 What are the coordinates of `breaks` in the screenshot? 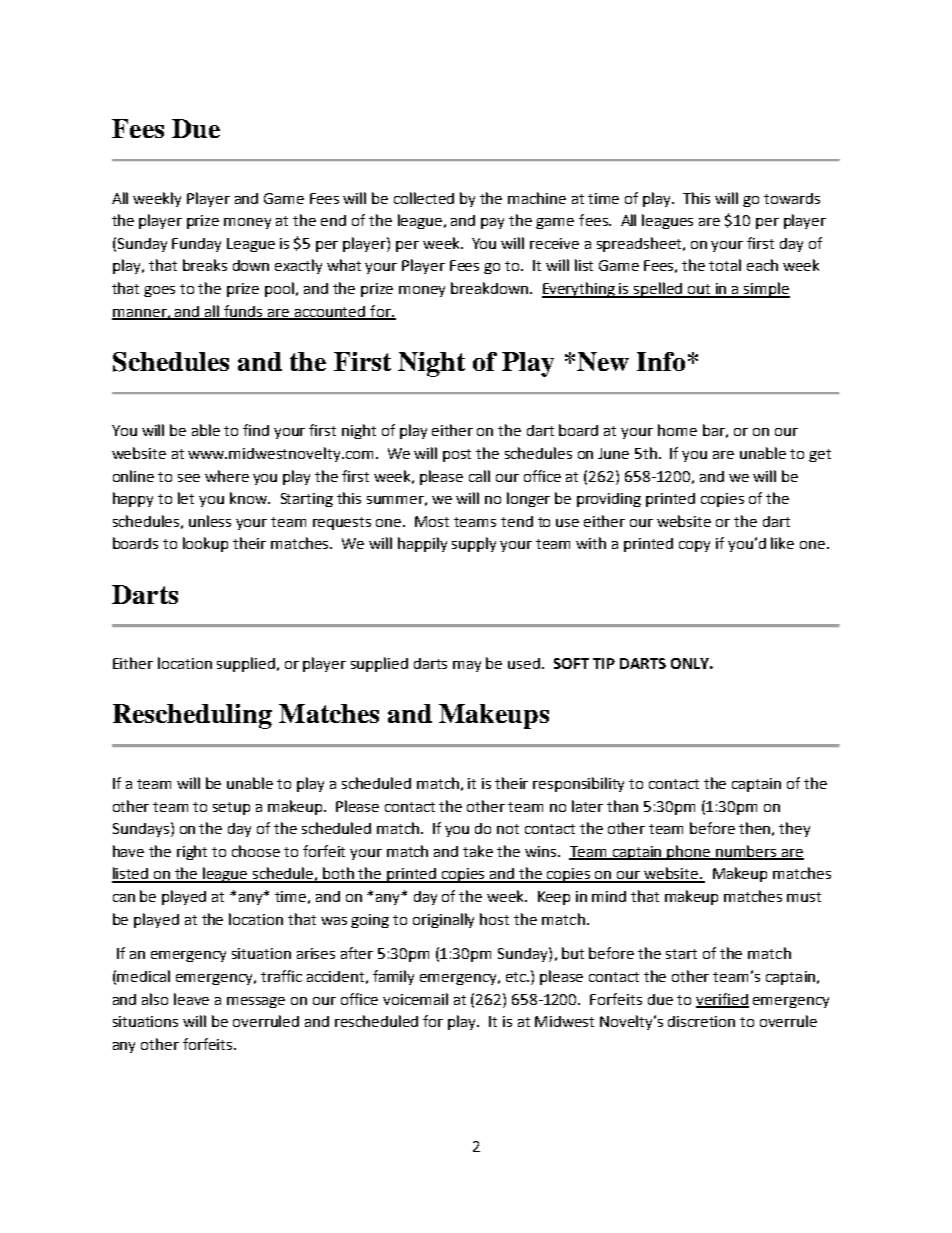 It's located at (205, 265).
